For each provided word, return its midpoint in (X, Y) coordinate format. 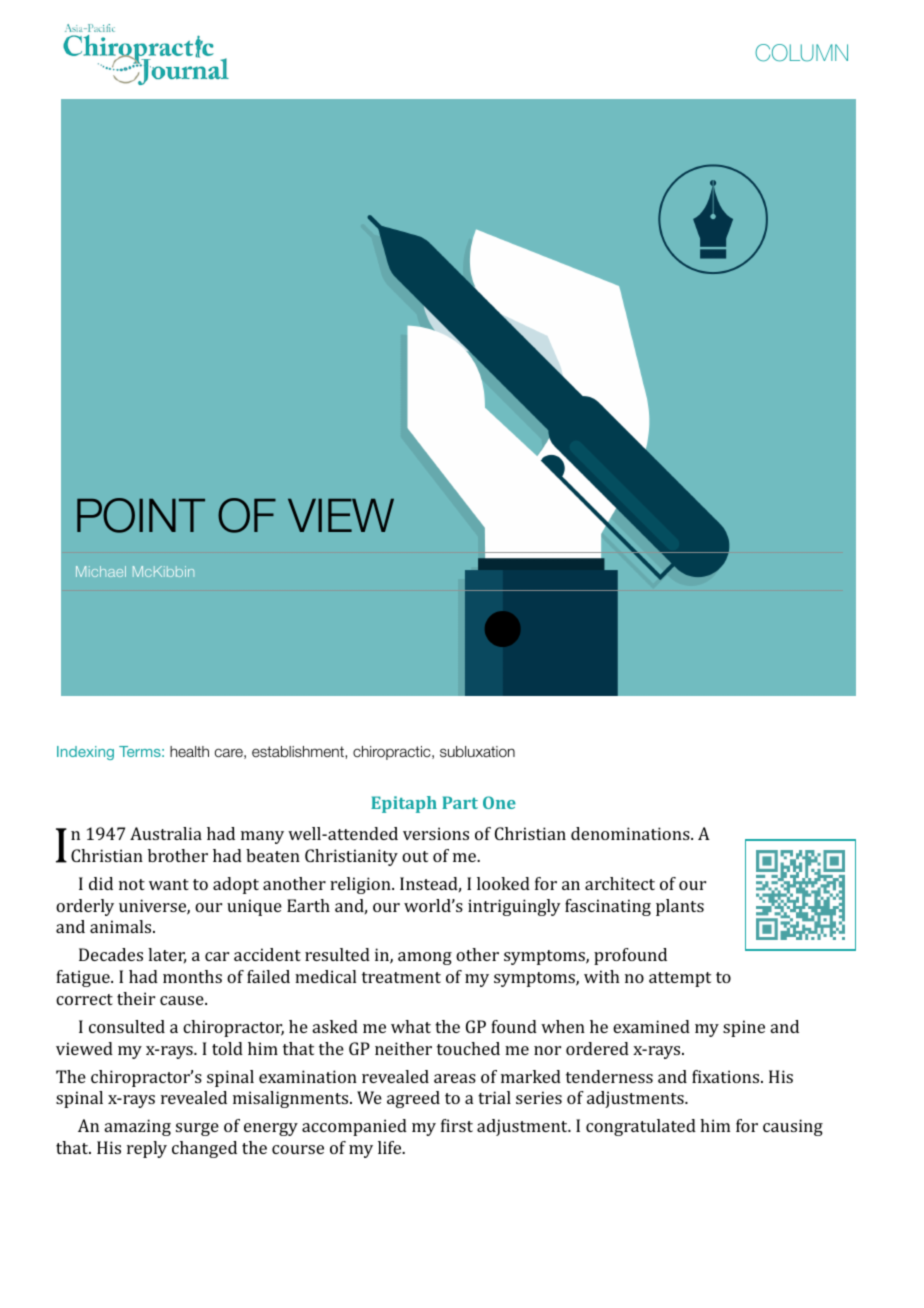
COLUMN (801, 53)
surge (197, 1129)
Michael (101, 571)
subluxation (477, 751)
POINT (141, 515)
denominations (631, 833)
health (189, 751)
